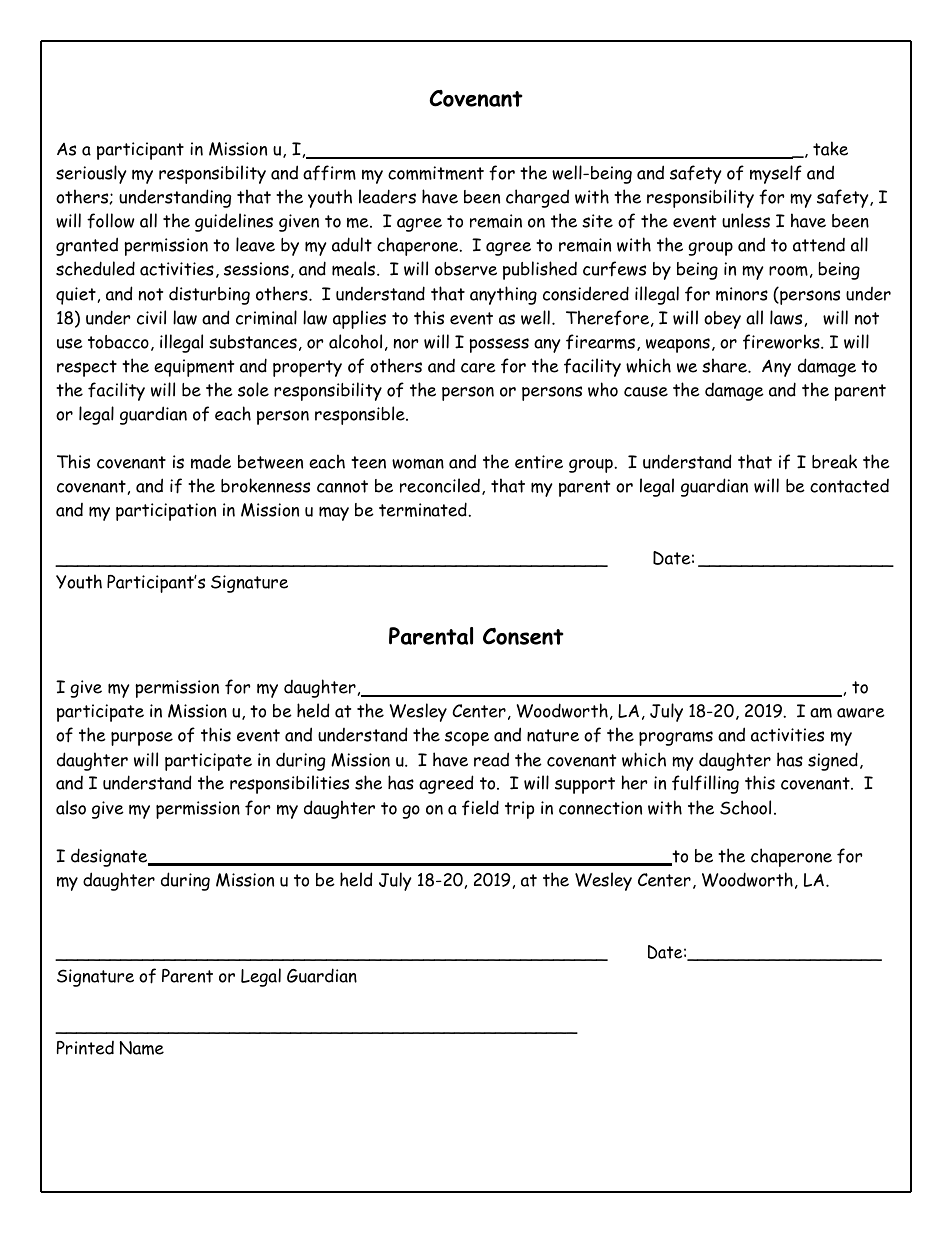 This screenshot has height=1233, width=952. What do you see at coordinates (523, 636) in the screenshot?
I see `Consent` at bounding box center [523, 636].
